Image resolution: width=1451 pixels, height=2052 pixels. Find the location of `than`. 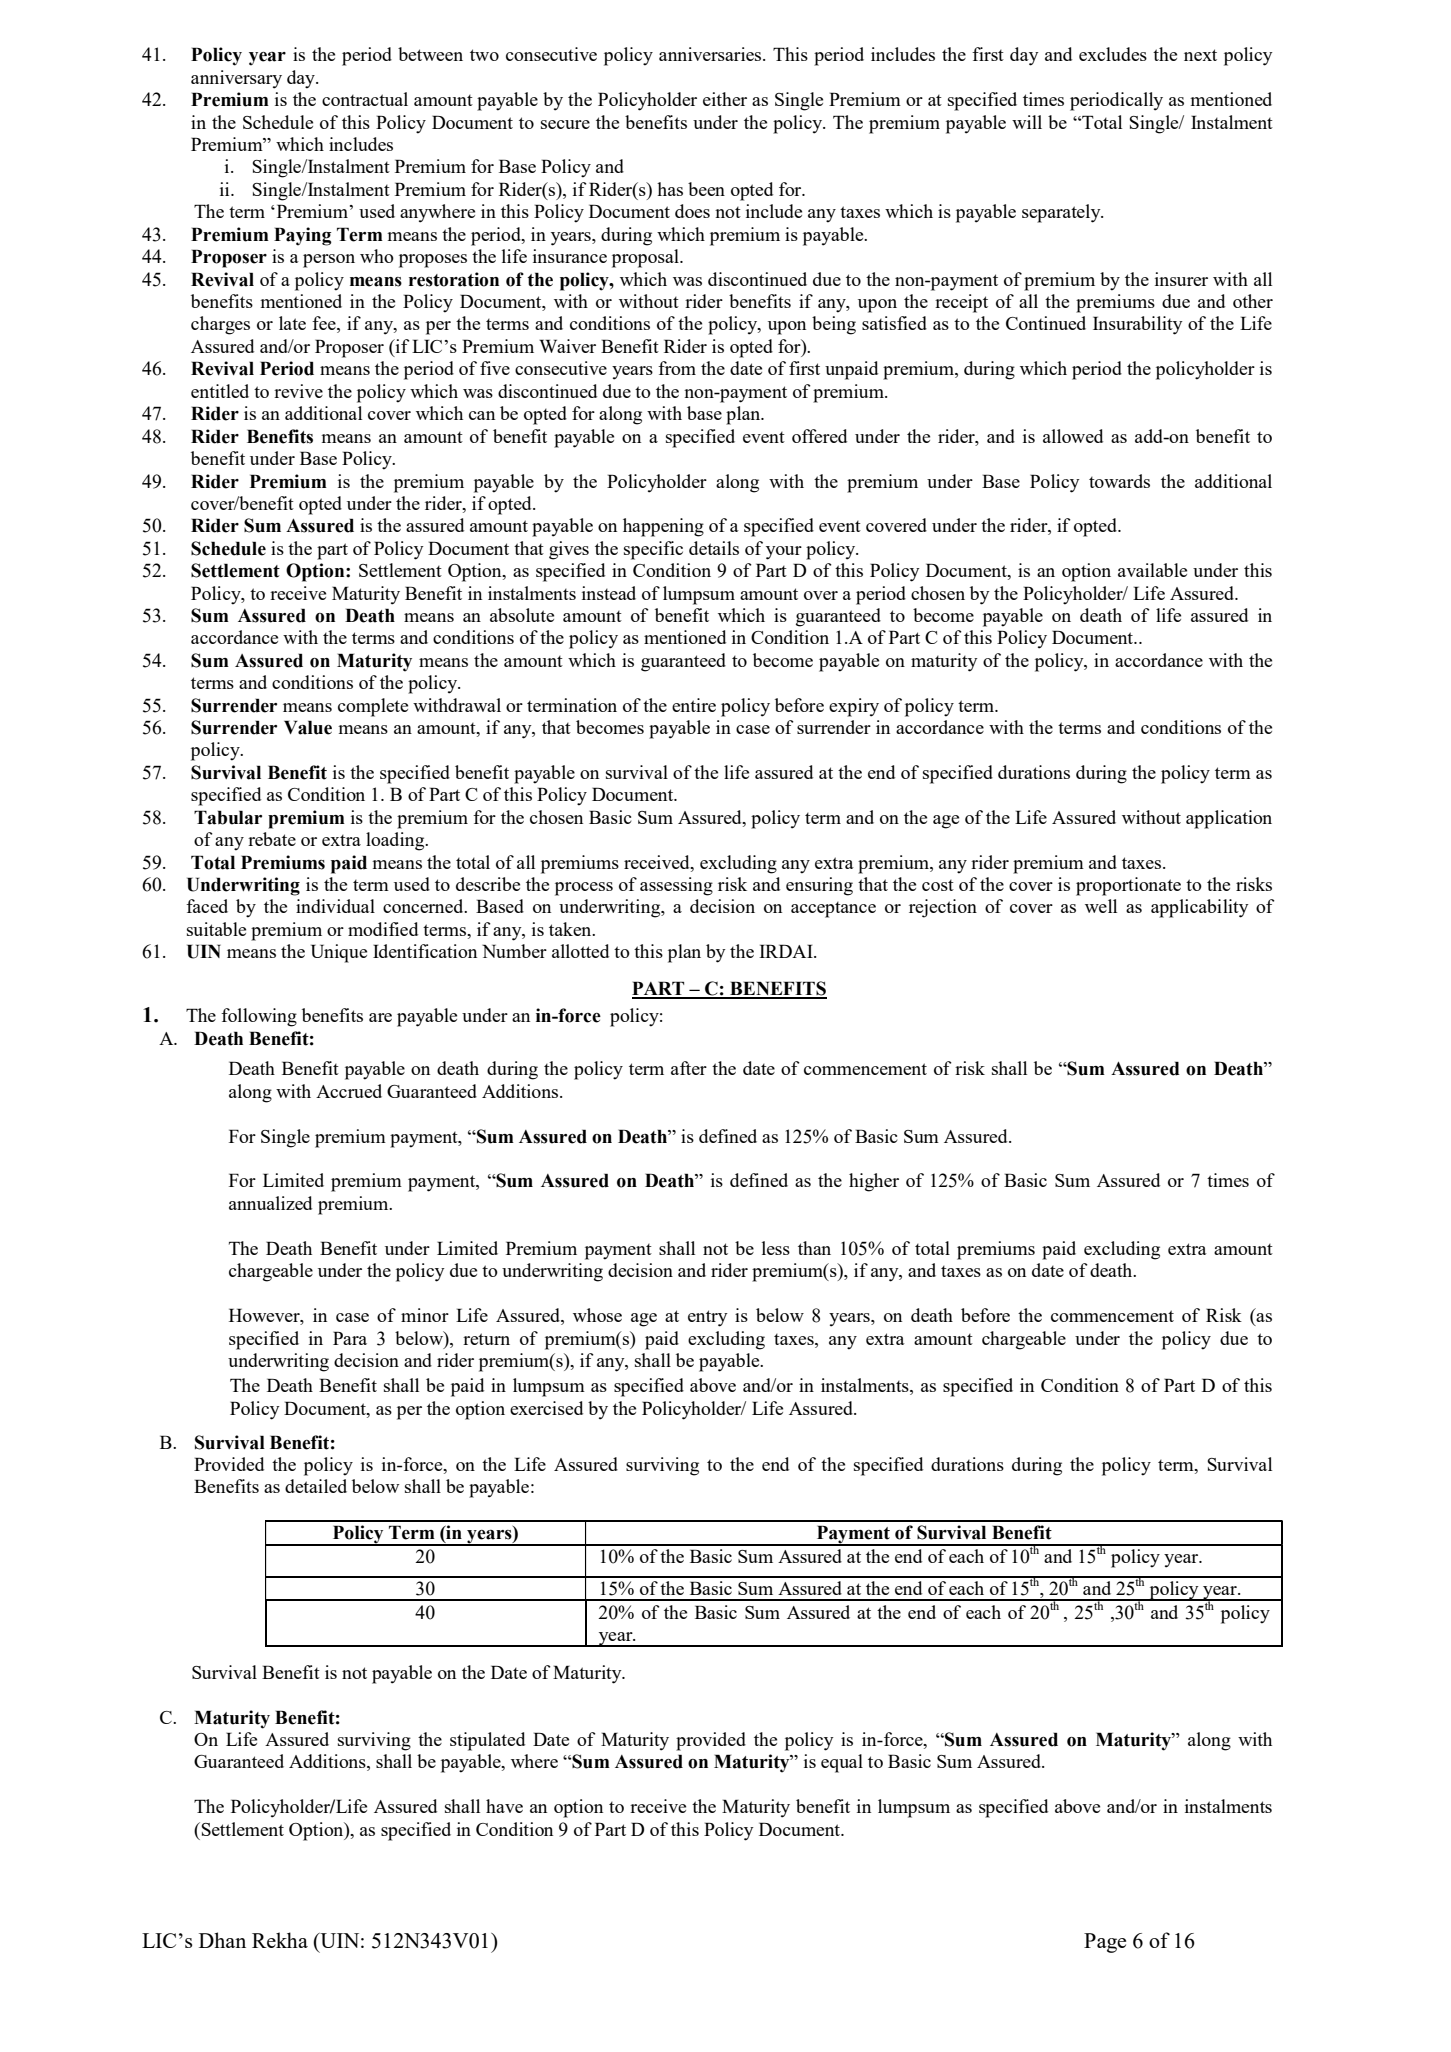

than is located at coordinates (814, 1248).
